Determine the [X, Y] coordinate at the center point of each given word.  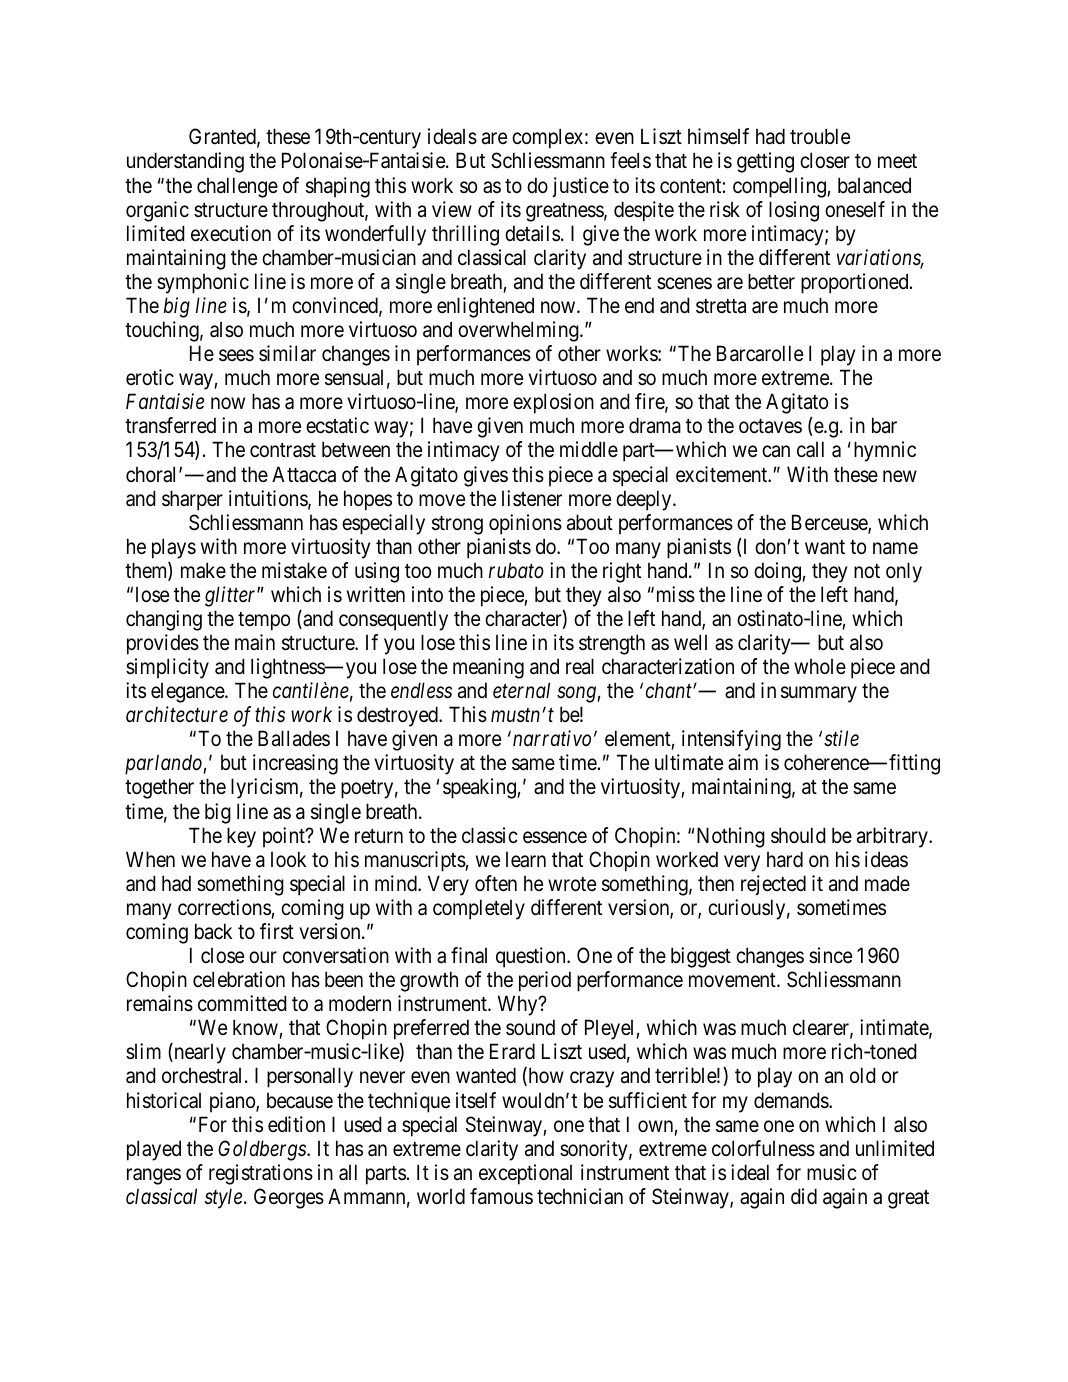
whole [820, 666]
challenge [237, 187]
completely [479, 909]
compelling [780, 187]
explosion [553, 403]
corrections [224, 907]
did [804, 1196]
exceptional [525, 1174]
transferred [170, 425]
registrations [261, 1174]
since [830, 955]
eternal [521, 690]
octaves [770, 426]
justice [580, 187]
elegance [188, 692]
